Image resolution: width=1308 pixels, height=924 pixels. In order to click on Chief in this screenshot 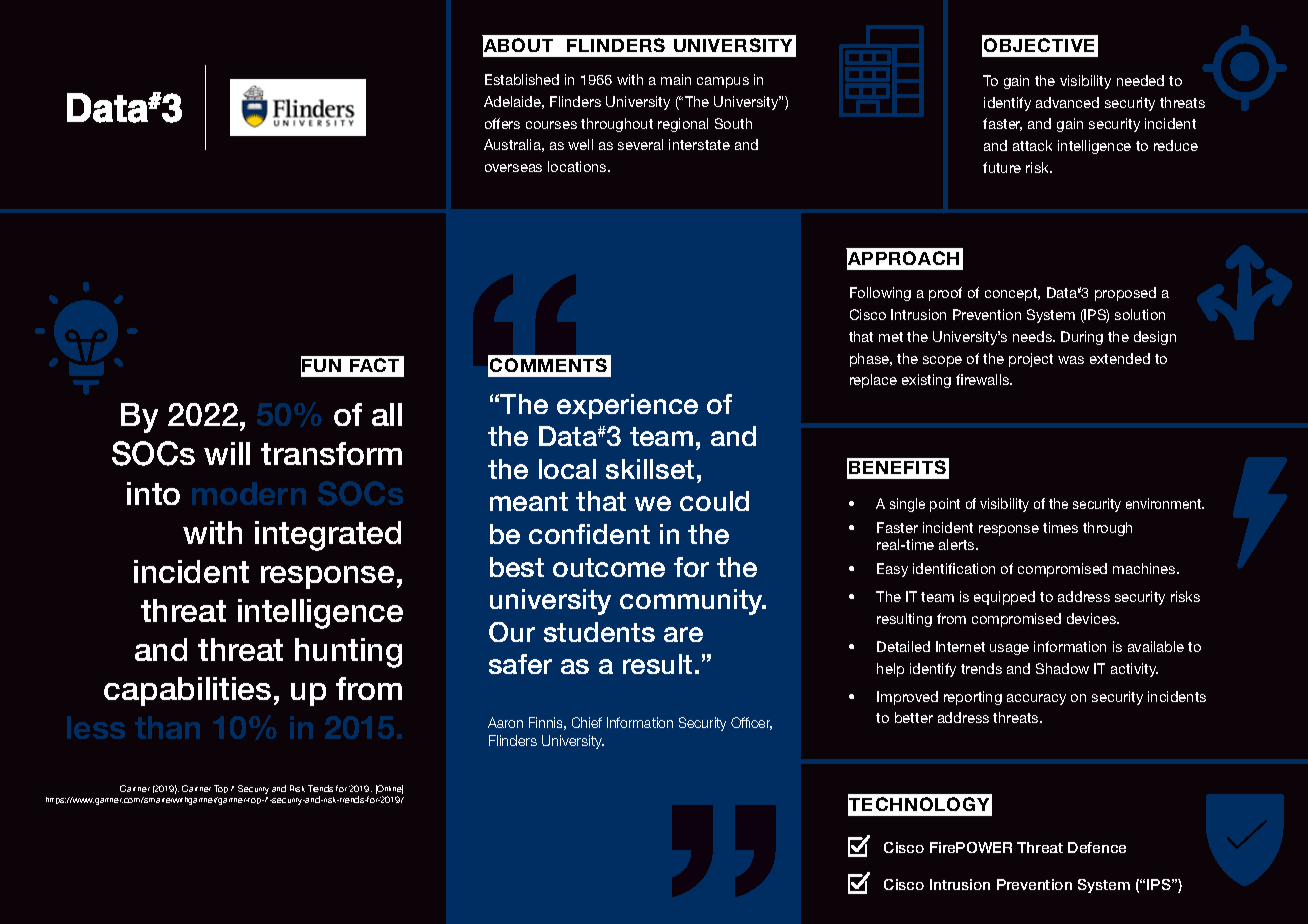, I will do `click(587, 722)`.
